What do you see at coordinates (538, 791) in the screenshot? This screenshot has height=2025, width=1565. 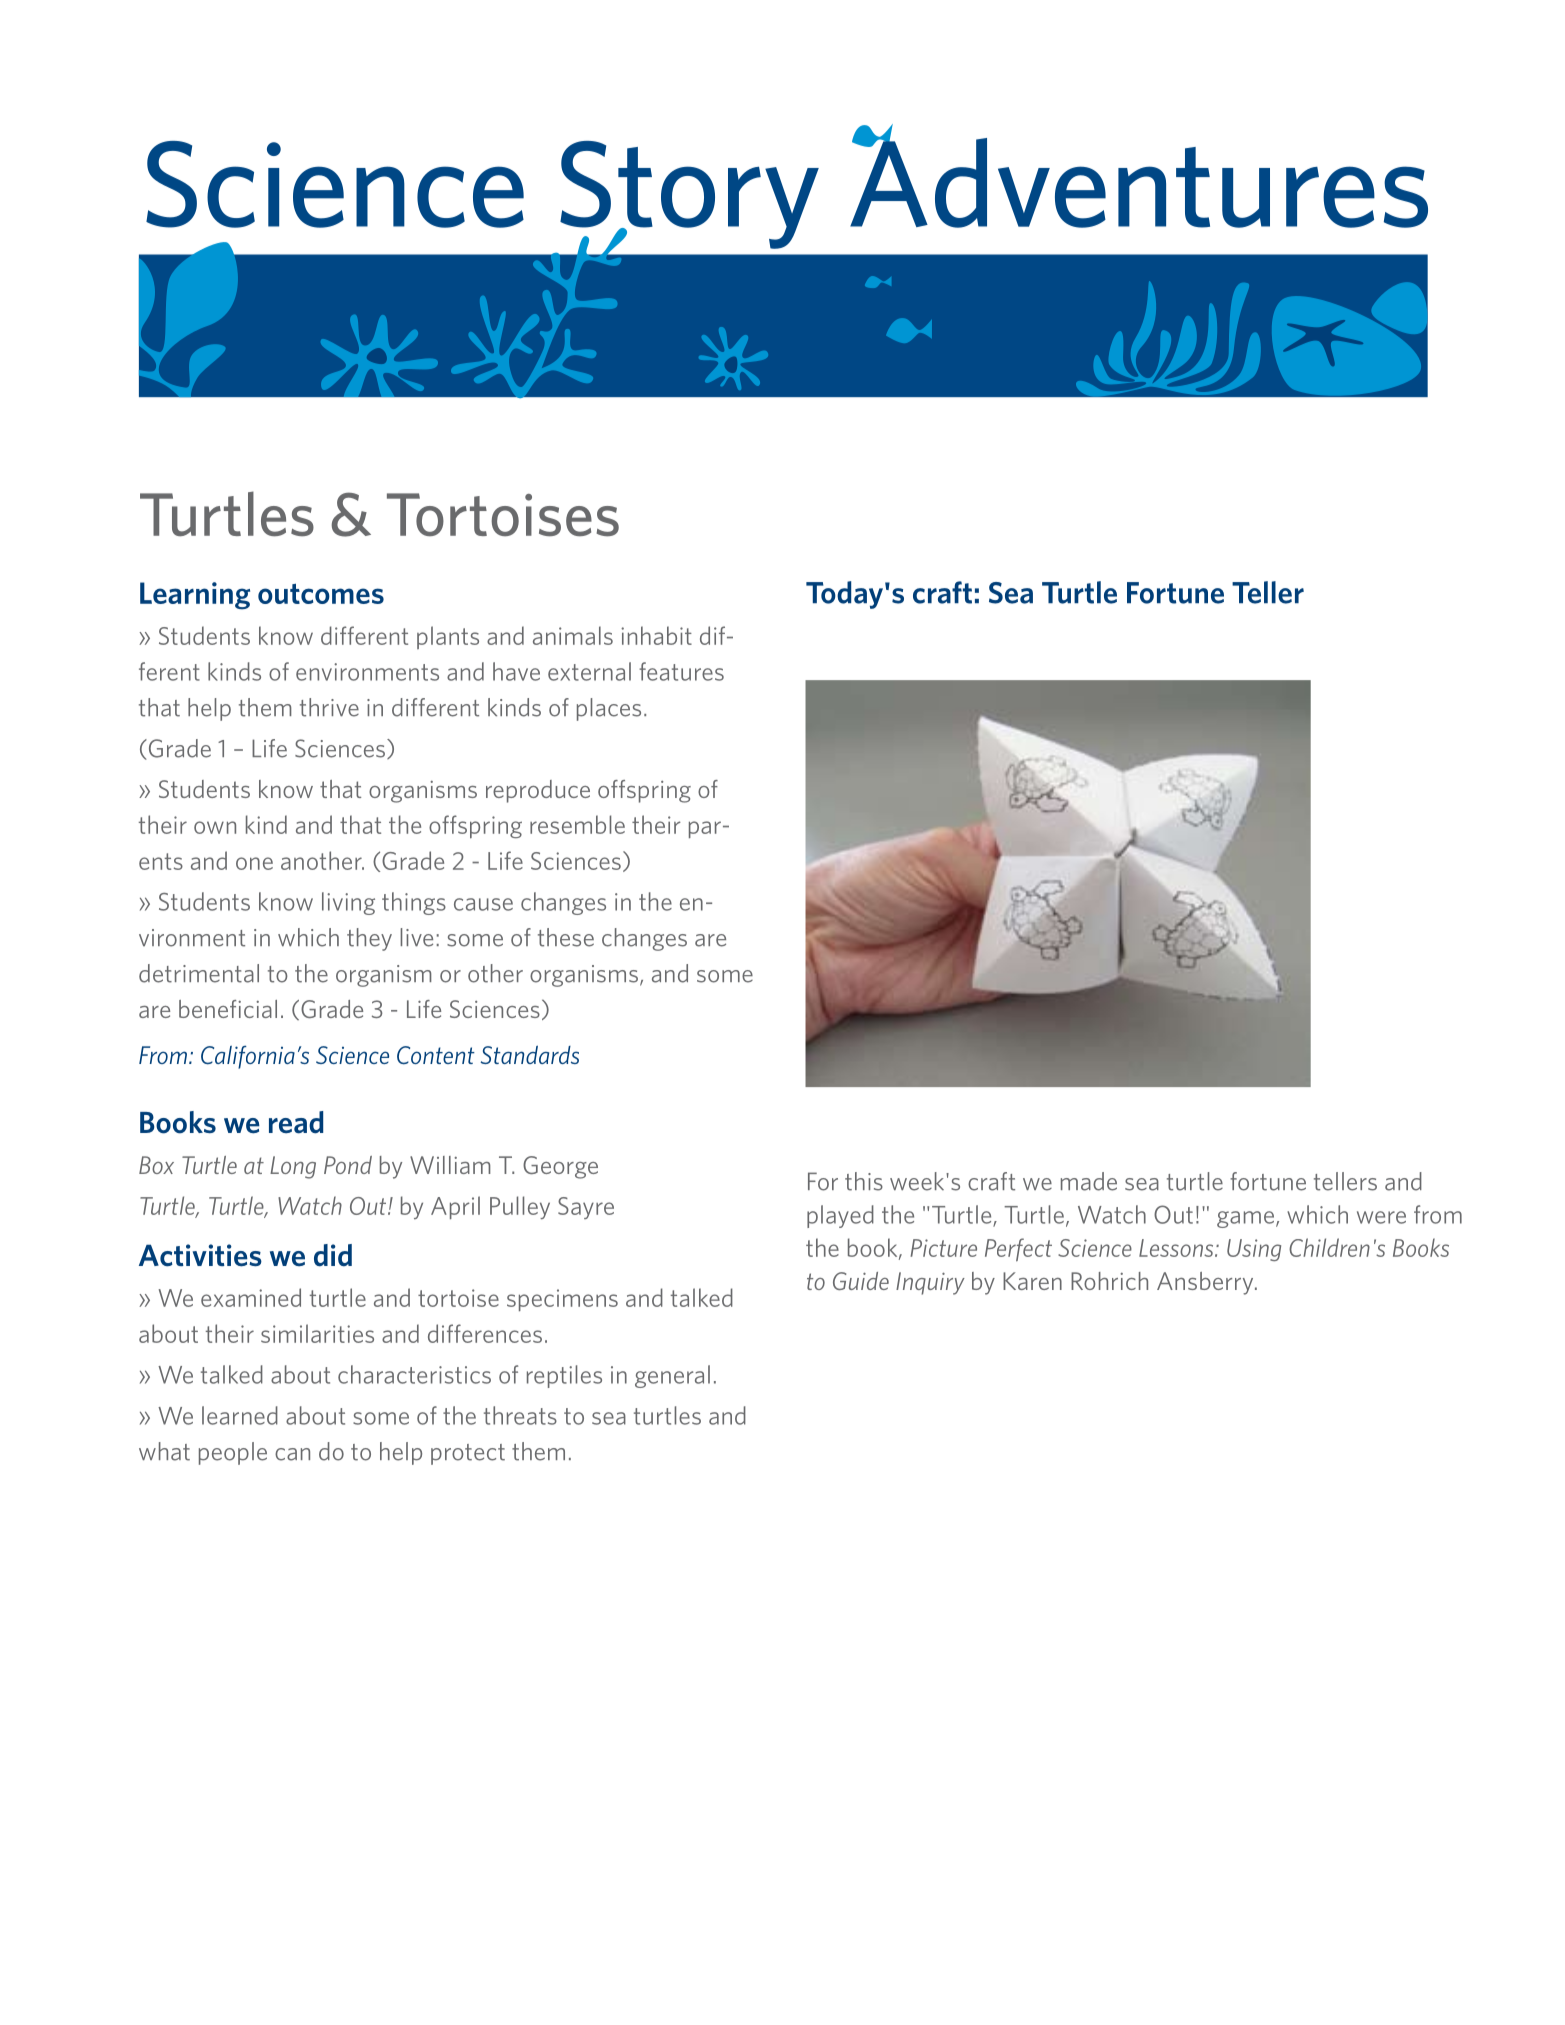 I see `reproduce` at bounding box center [538, 791].
